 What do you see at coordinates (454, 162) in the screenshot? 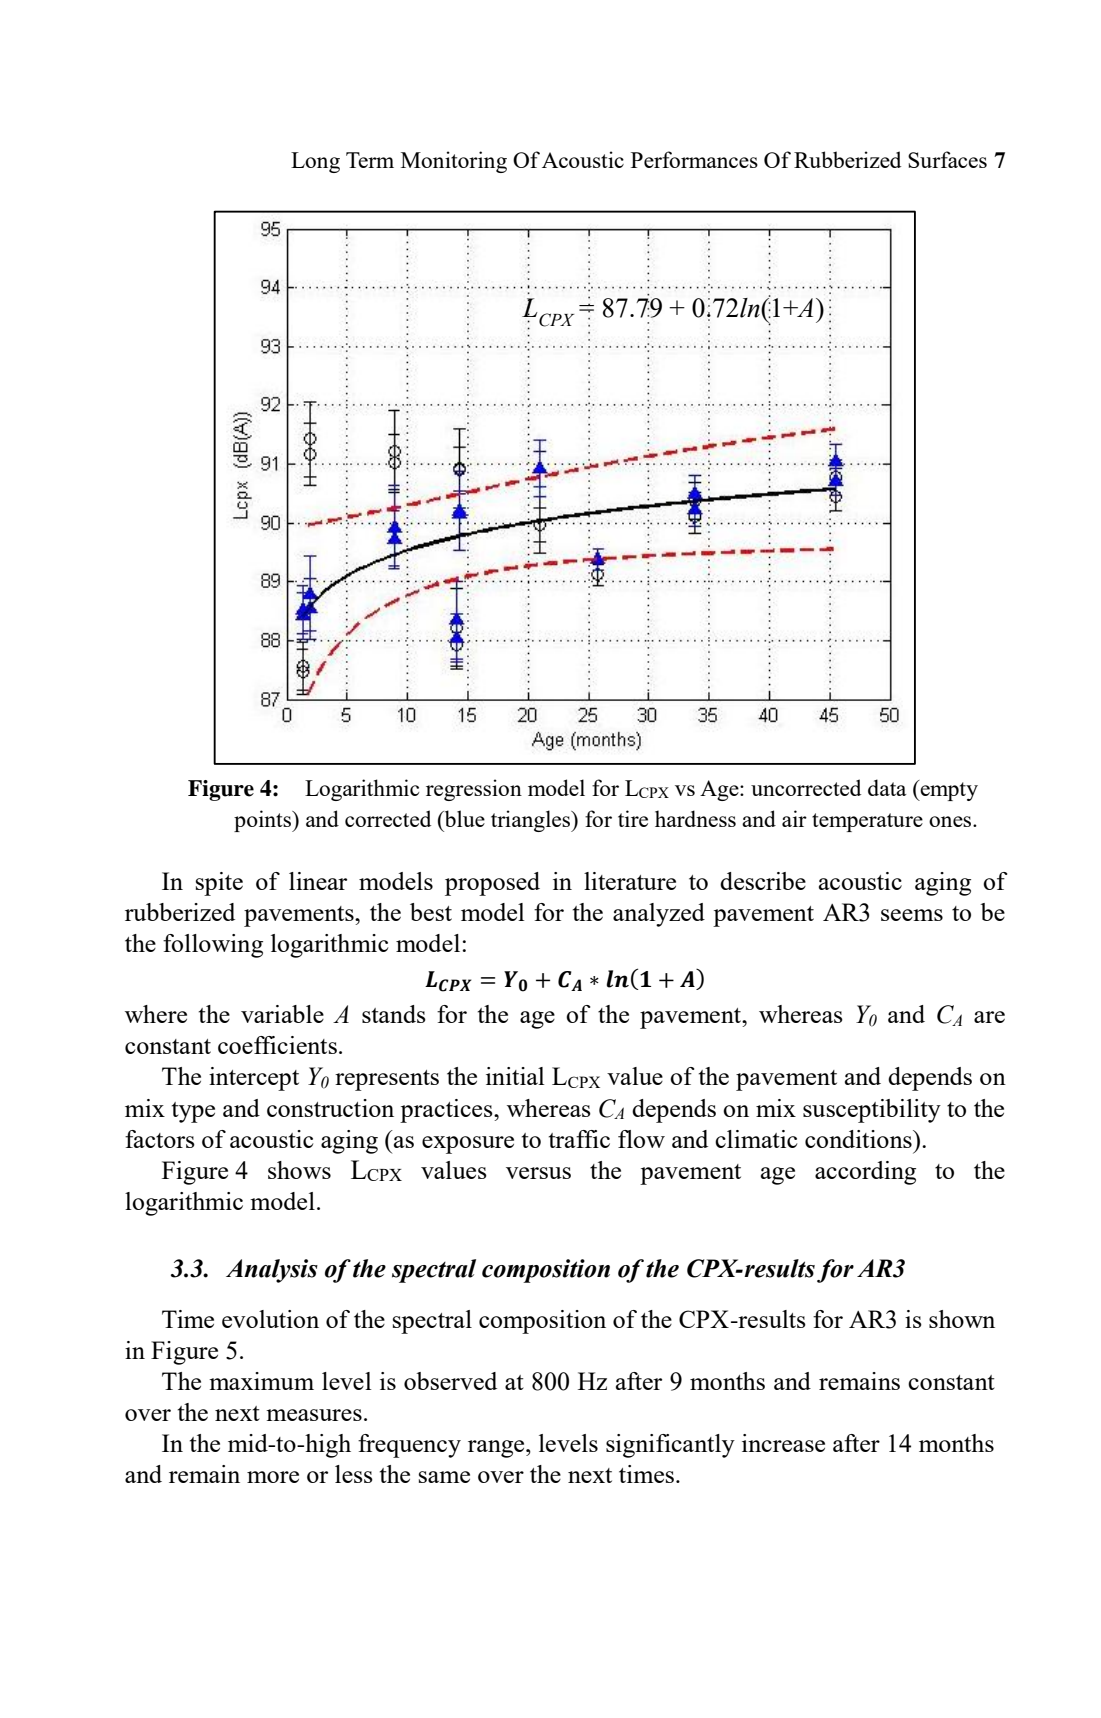
I see `Monitoring` at bounding box center [454, 162].
